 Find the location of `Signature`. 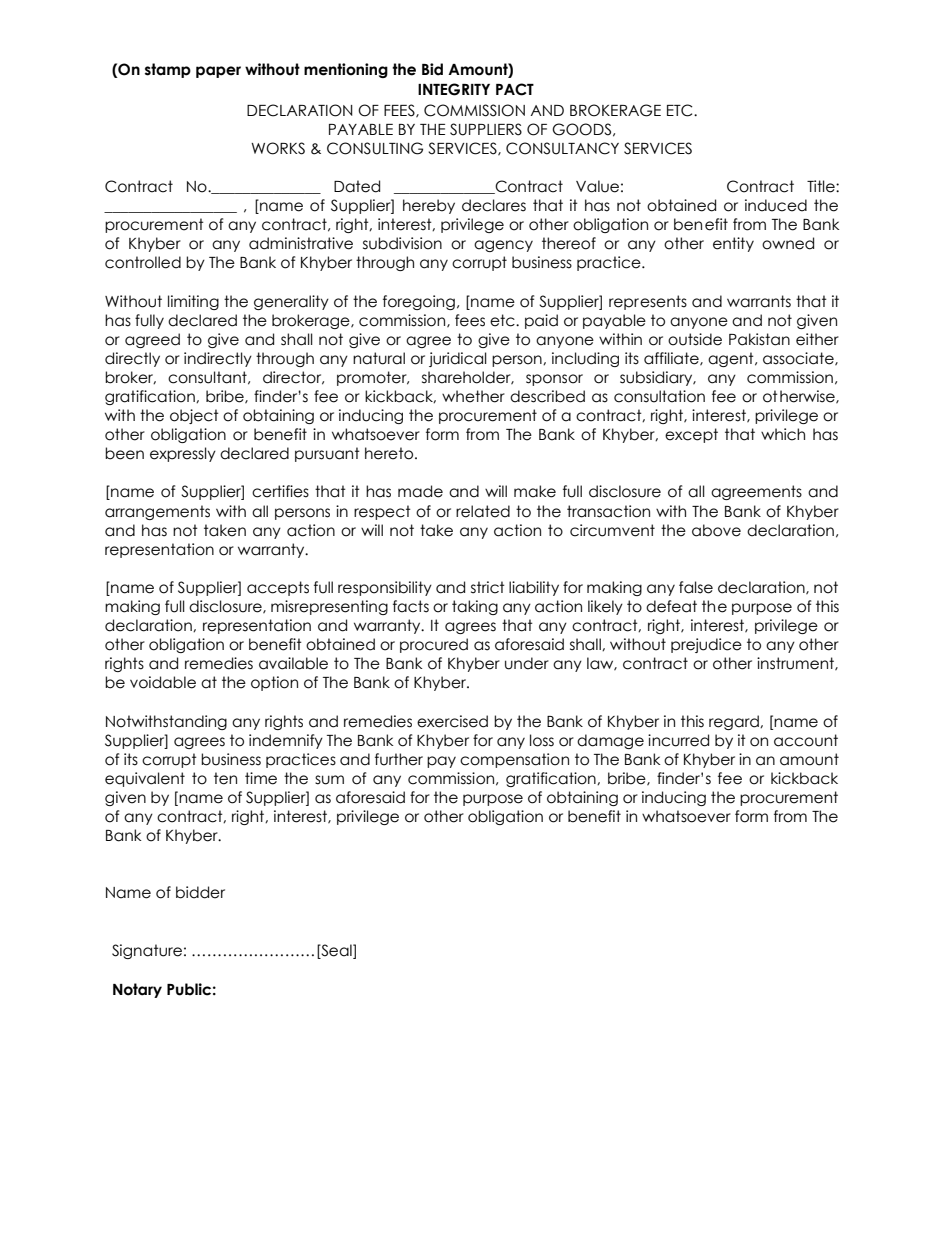

Signature is located at coordinates (147, 951).
